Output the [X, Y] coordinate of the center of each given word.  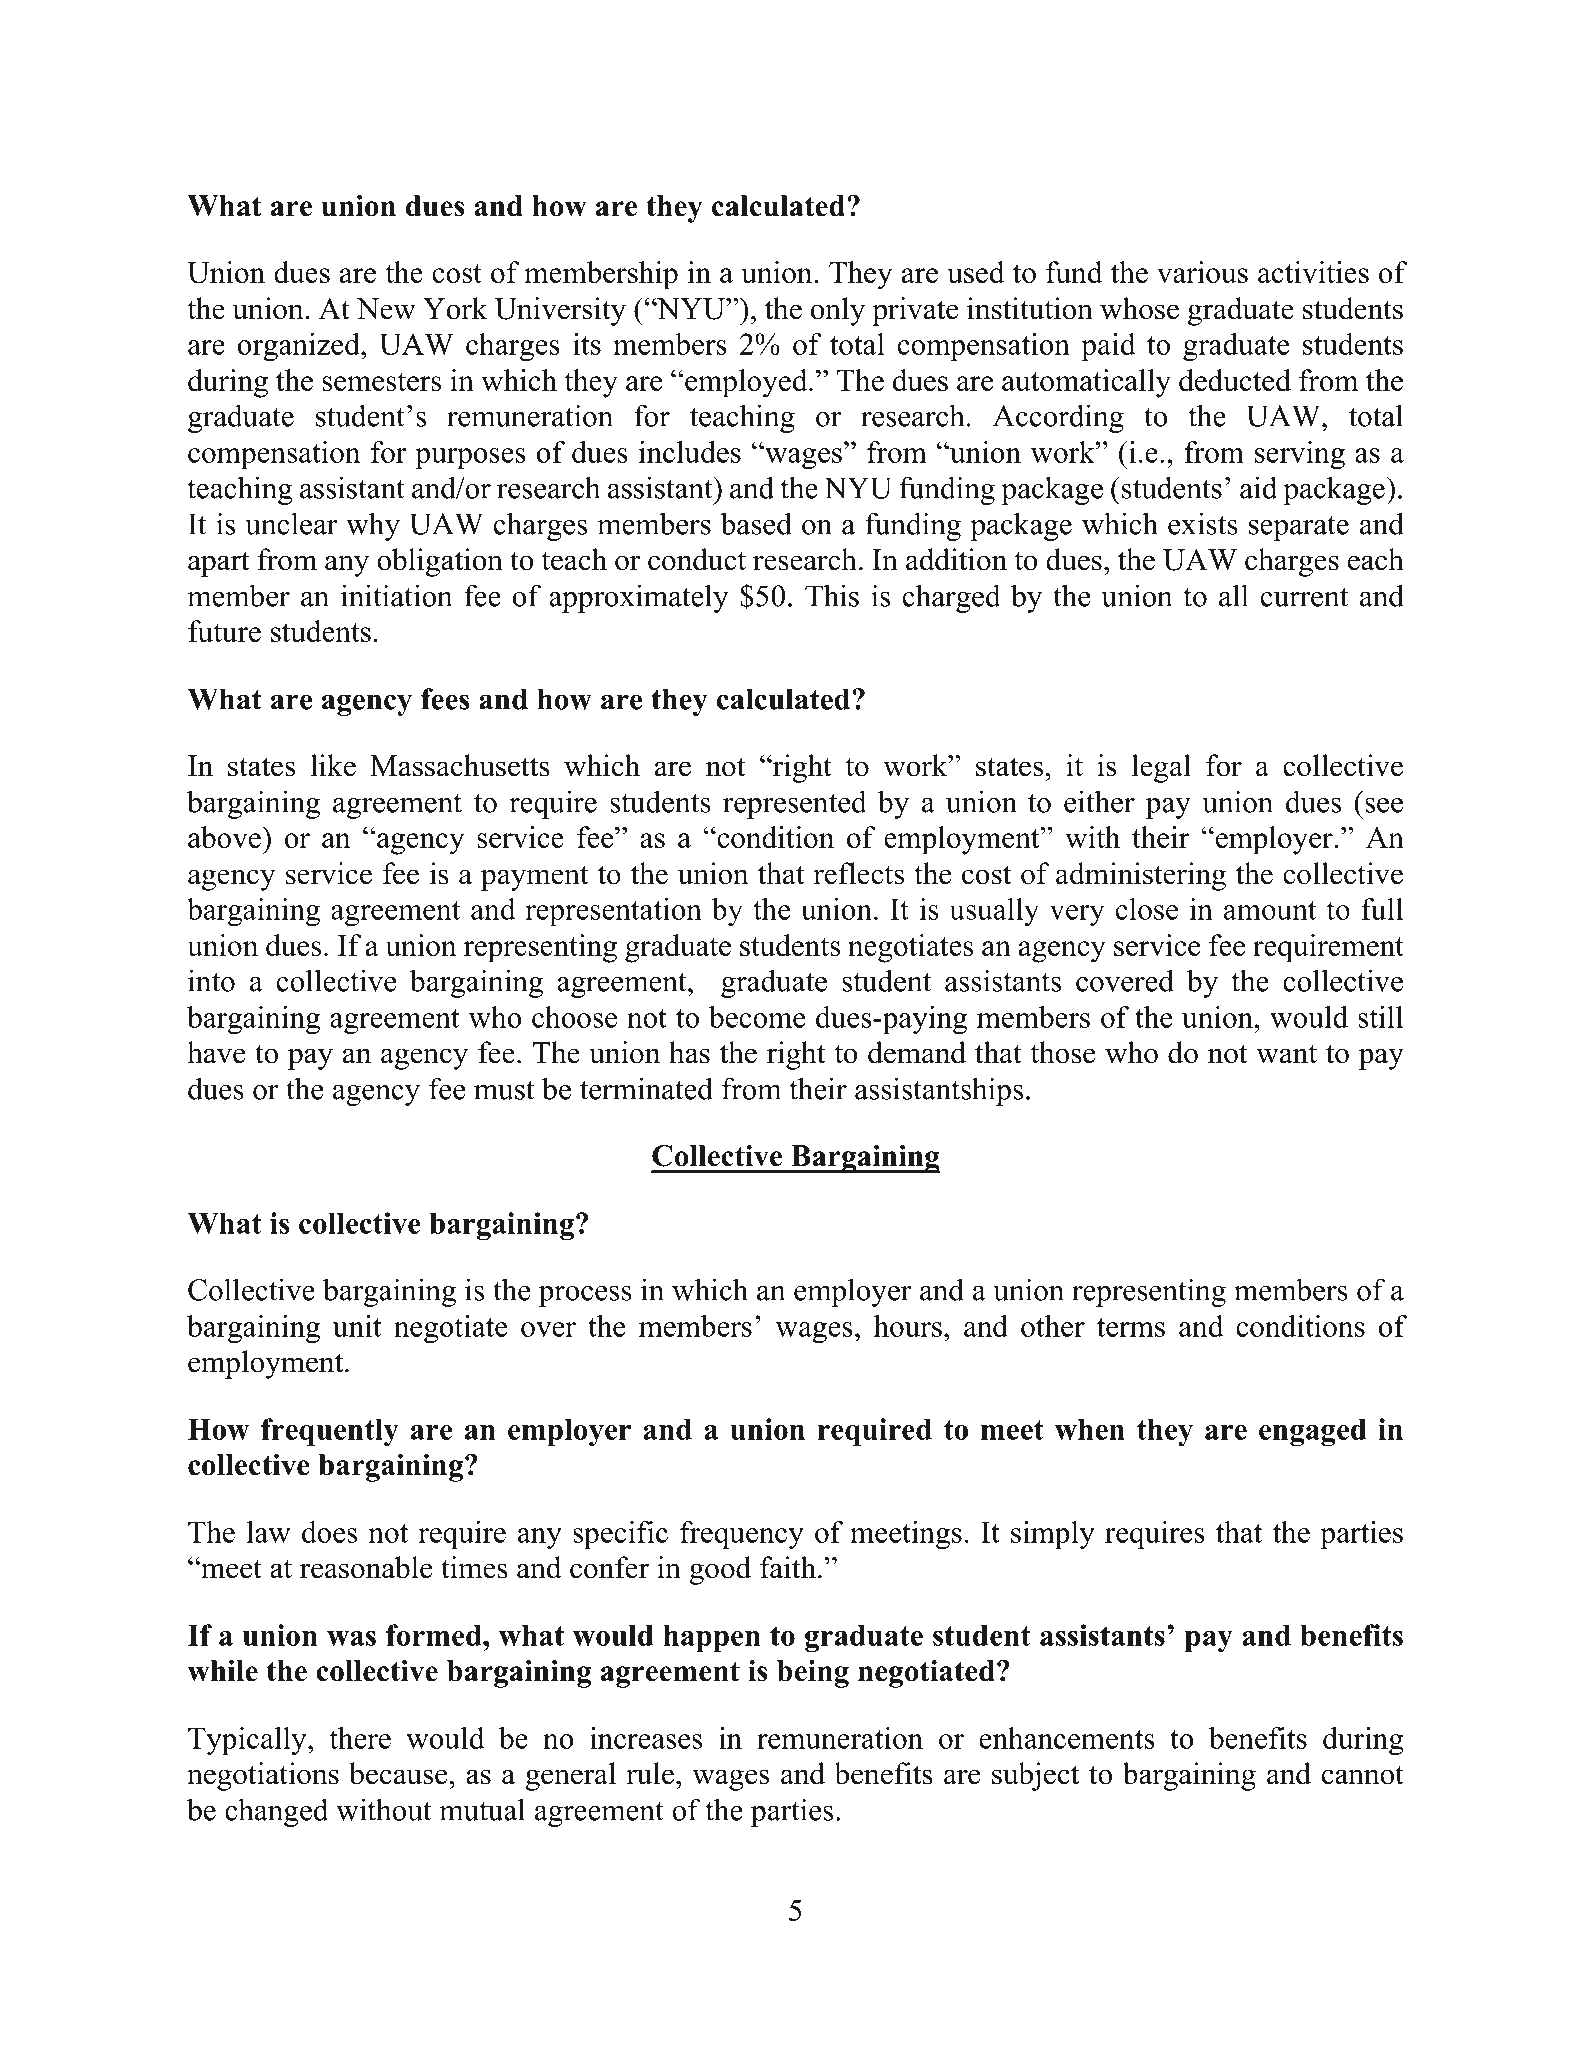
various [1202, 272]
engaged [1313, 1432]
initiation [396, 595]
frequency [742, 1535]
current [1304, 597]
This [832, 595]
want [1286, 1054]
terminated [646, 1088]
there [360, 1738]
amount [1270, 910]
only [838, 311]
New [386, 309]
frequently [330, 1432]
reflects [858, 873]
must [504, 1090]
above [225, 837]
